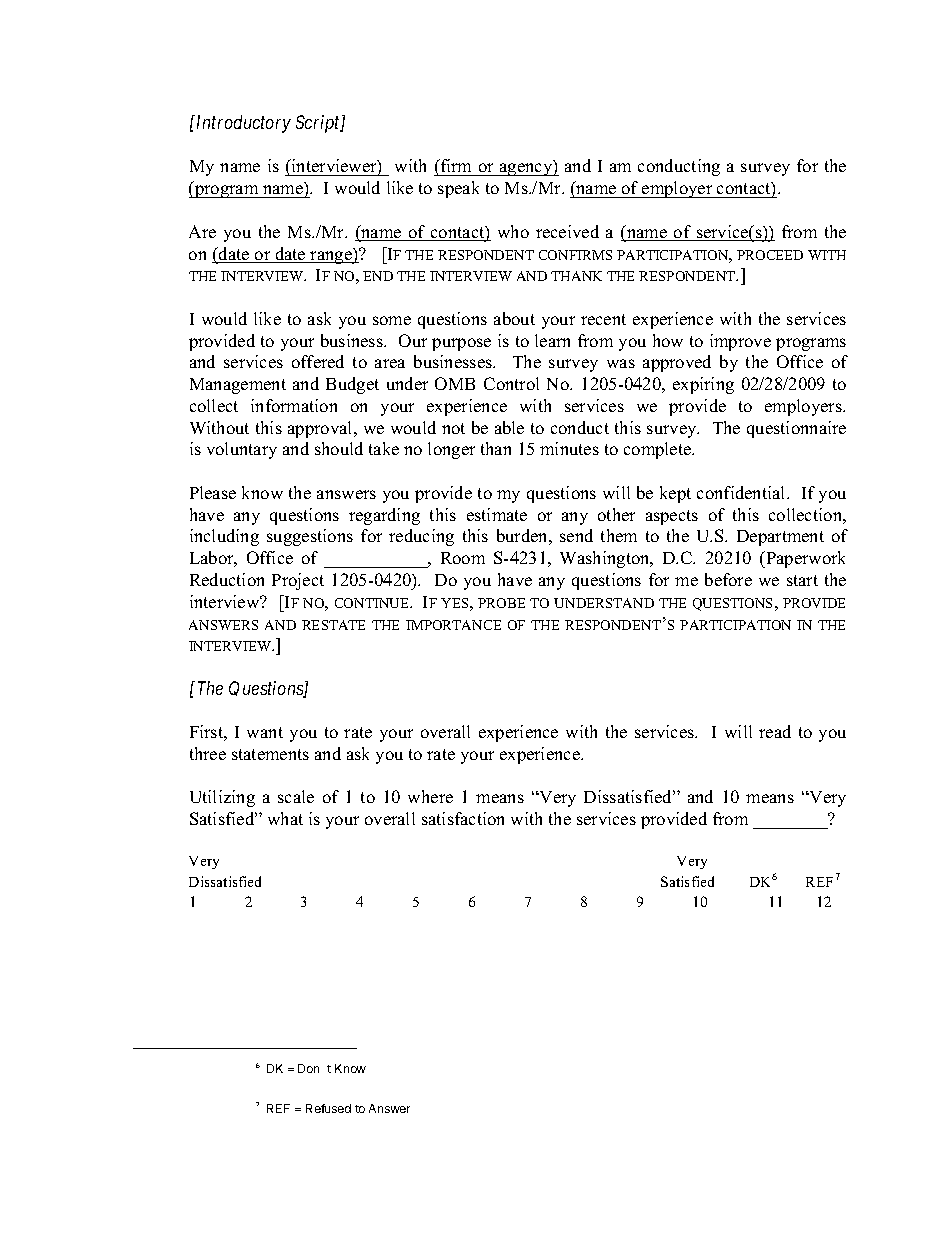  Describe the element at coordinates (453, 625) in the document. I see `IMPORTANCE` at that location.
